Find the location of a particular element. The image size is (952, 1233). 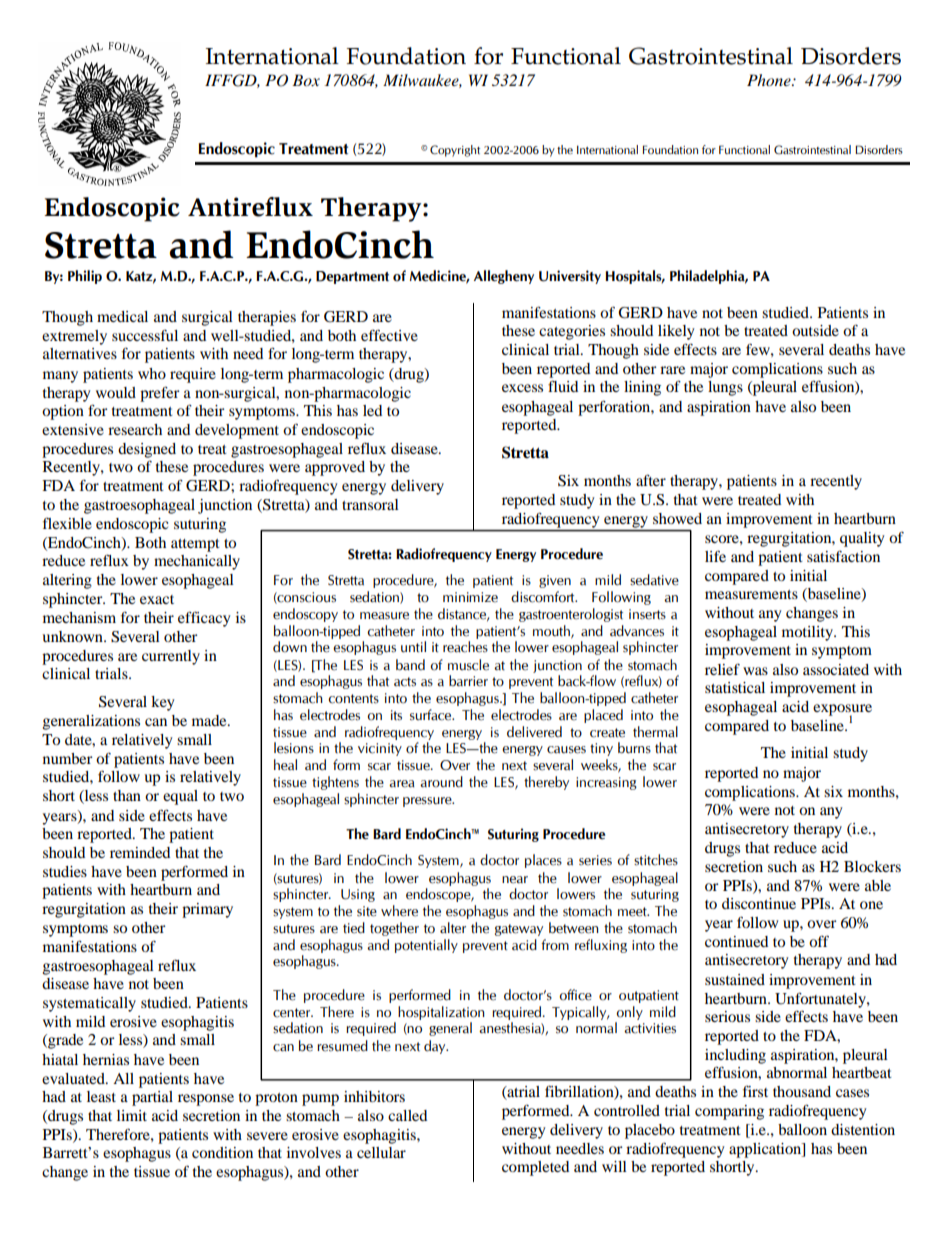

comparing is located at coordinates (729, 1112).
